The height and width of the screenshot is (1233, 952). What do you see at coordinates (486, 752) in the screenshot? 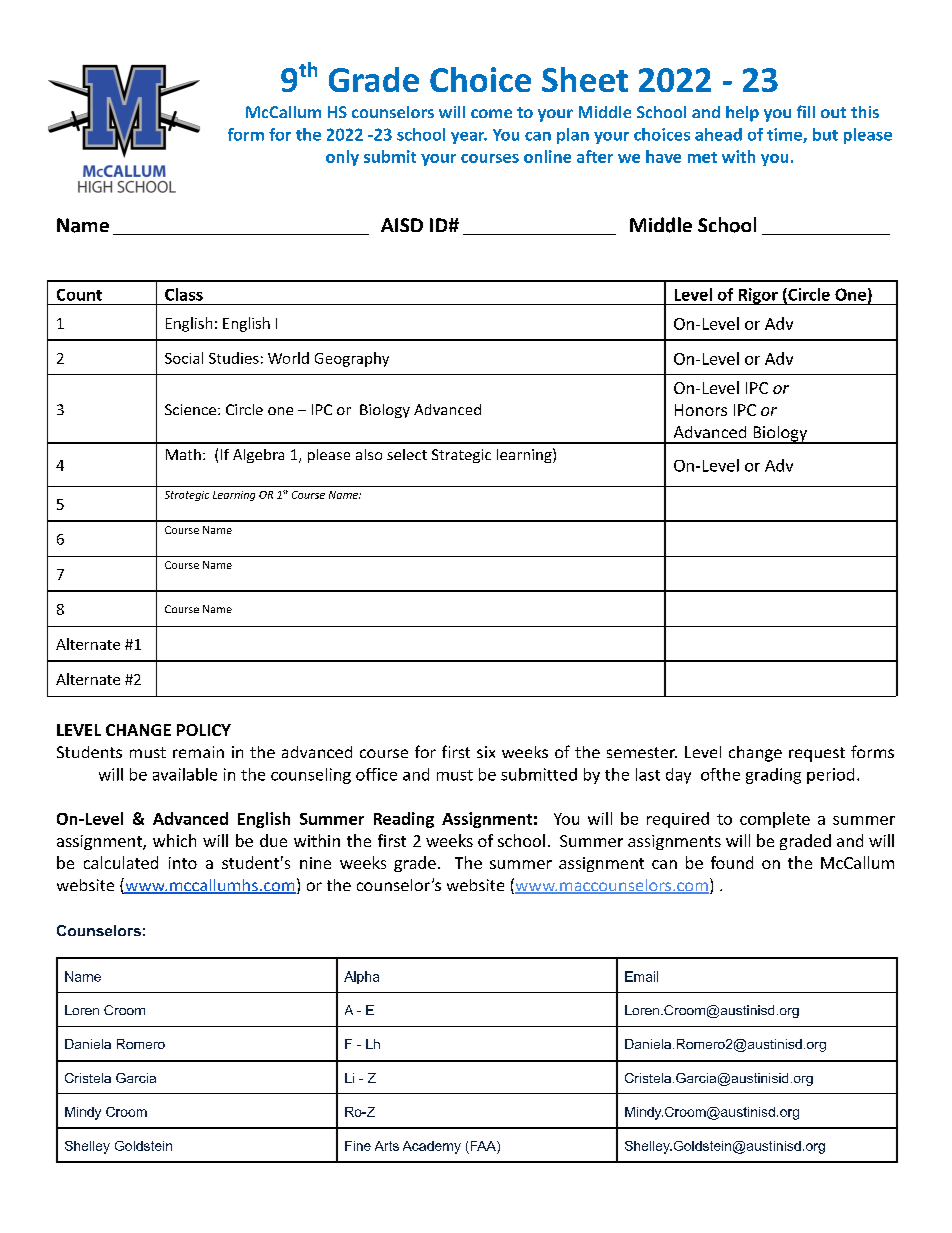
I see `six` at bounding box center [486, 752].
